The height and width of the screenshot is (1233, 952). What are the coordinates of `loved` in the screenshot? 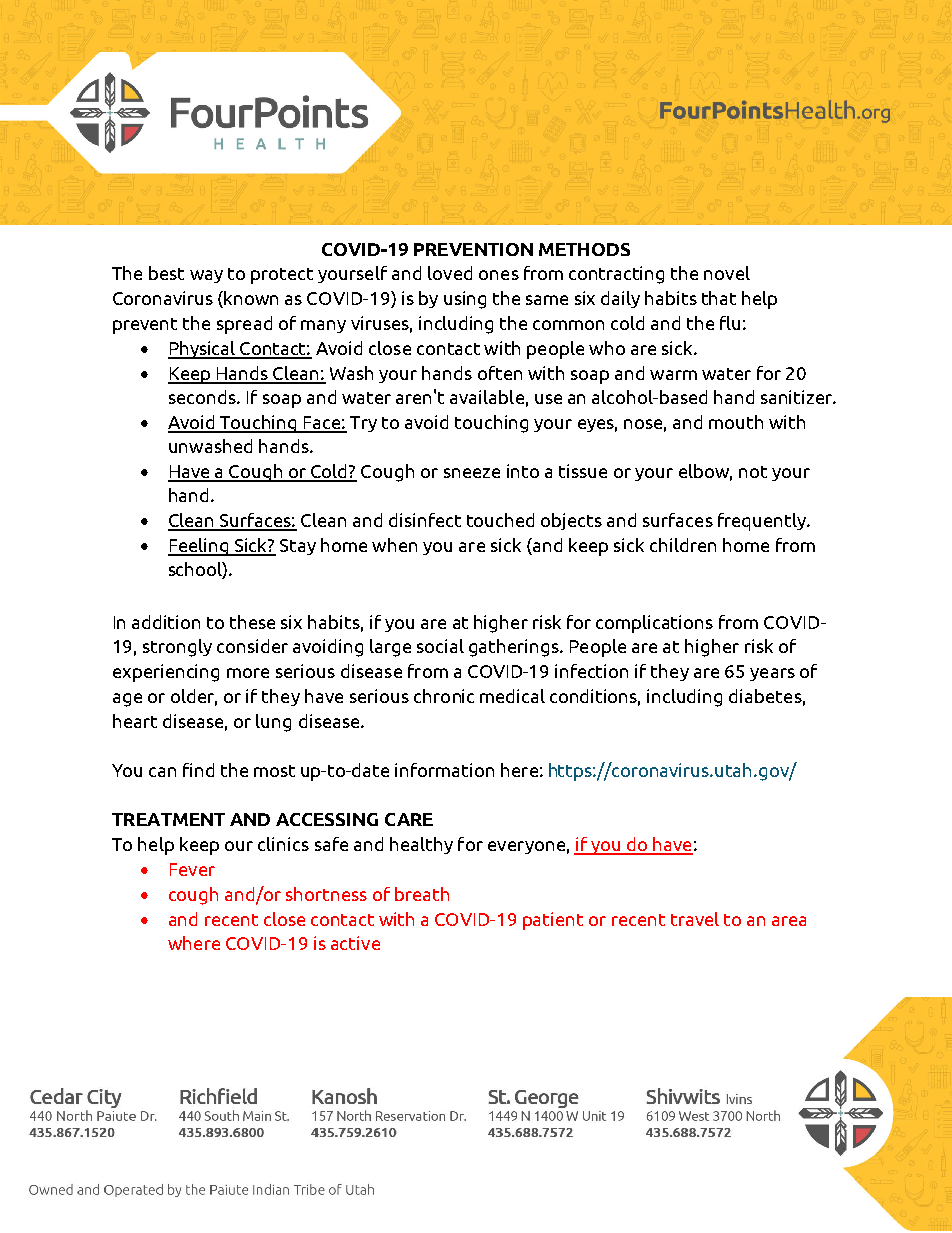 It's located at (450, 273).
